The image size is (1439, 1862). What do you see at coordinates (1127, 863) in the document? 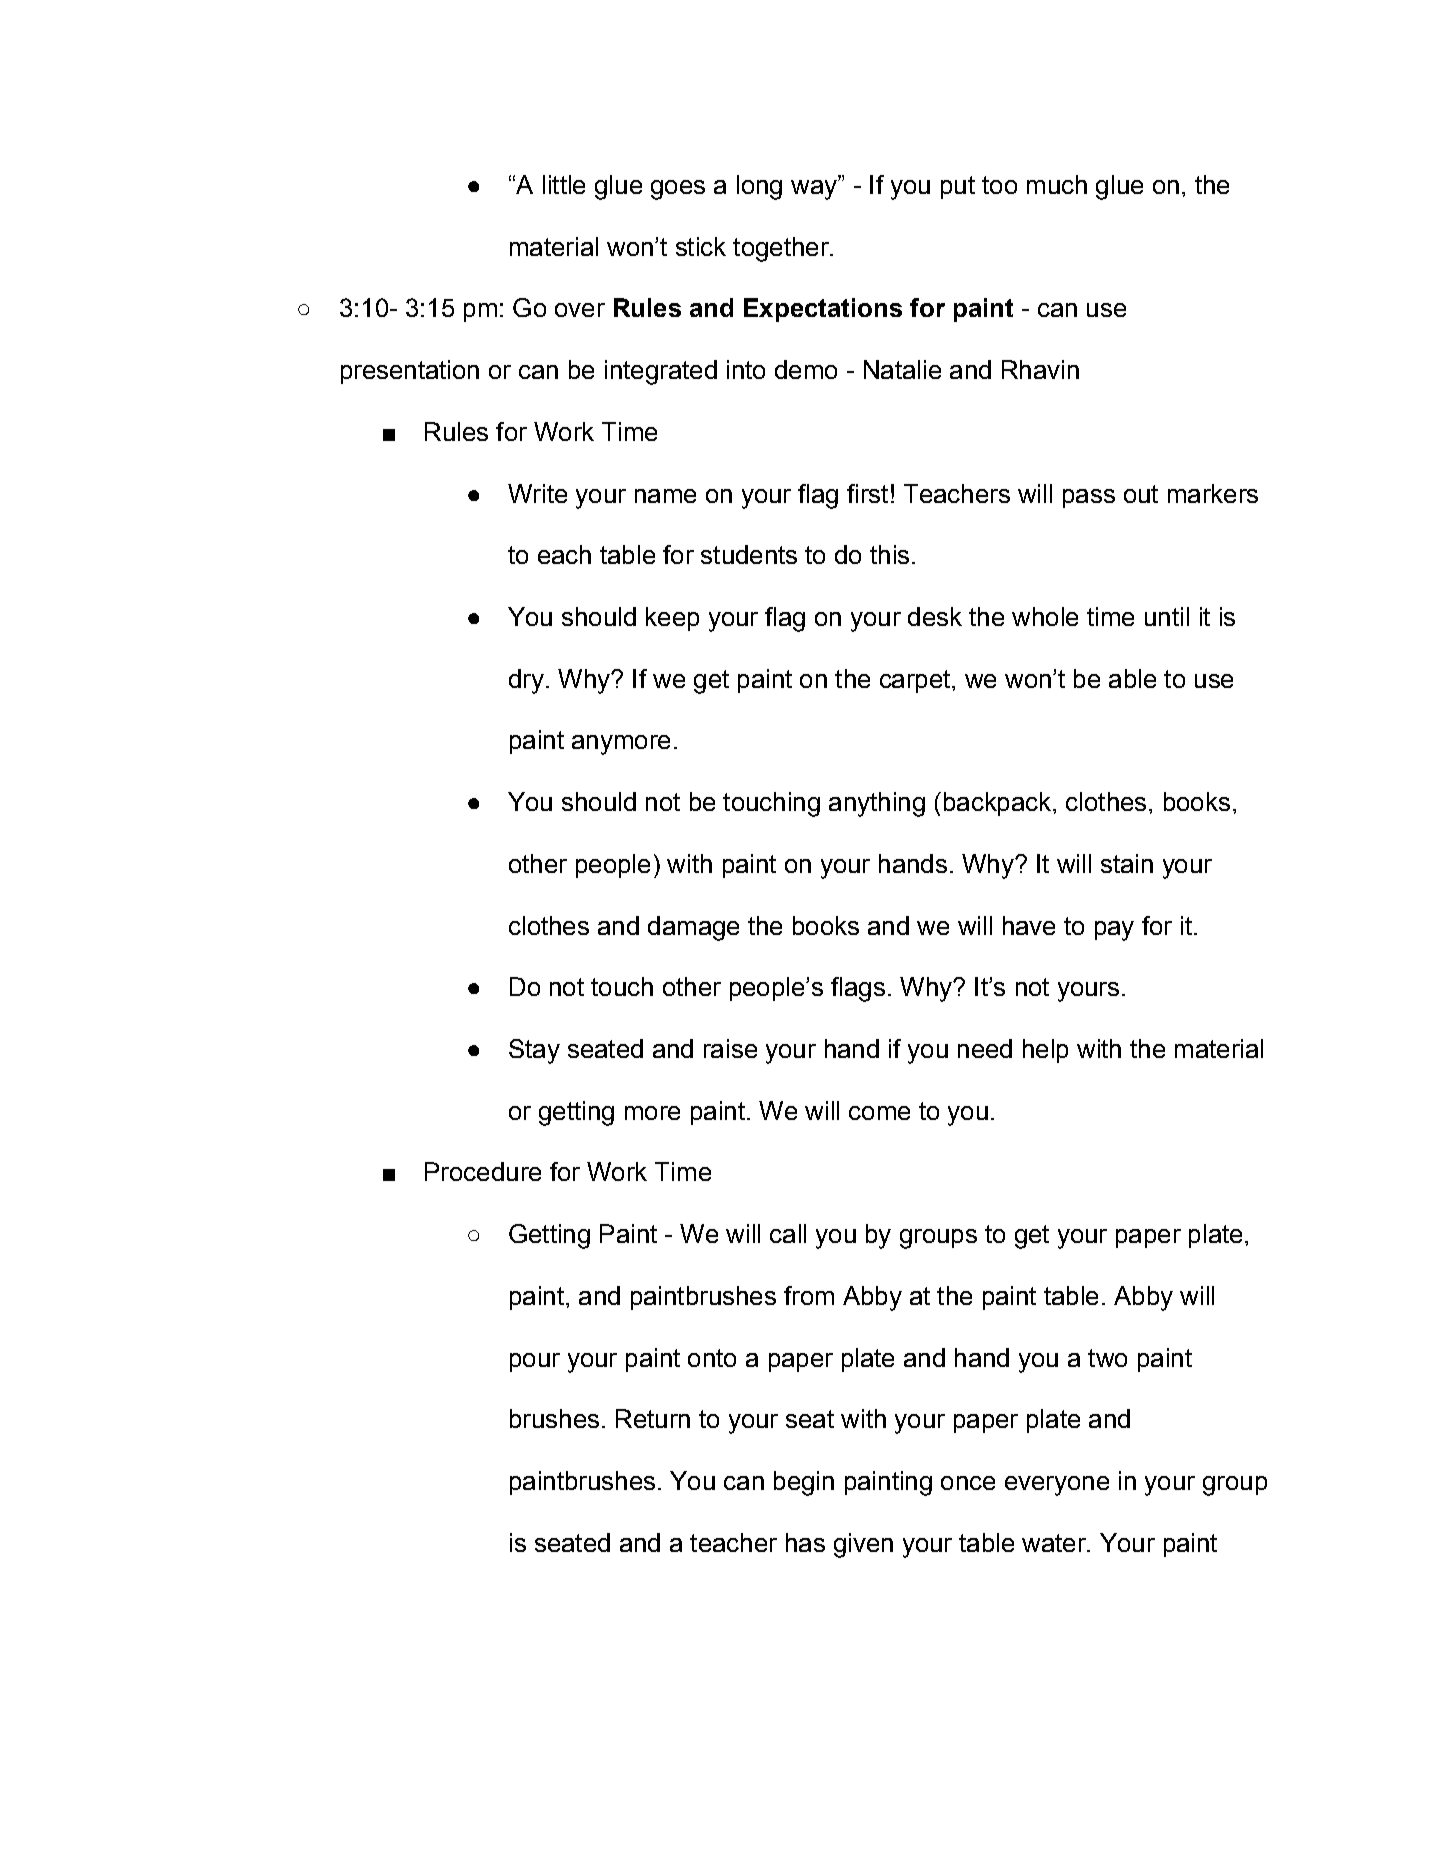
I see `stain` at bounding box center [1127, 863].
